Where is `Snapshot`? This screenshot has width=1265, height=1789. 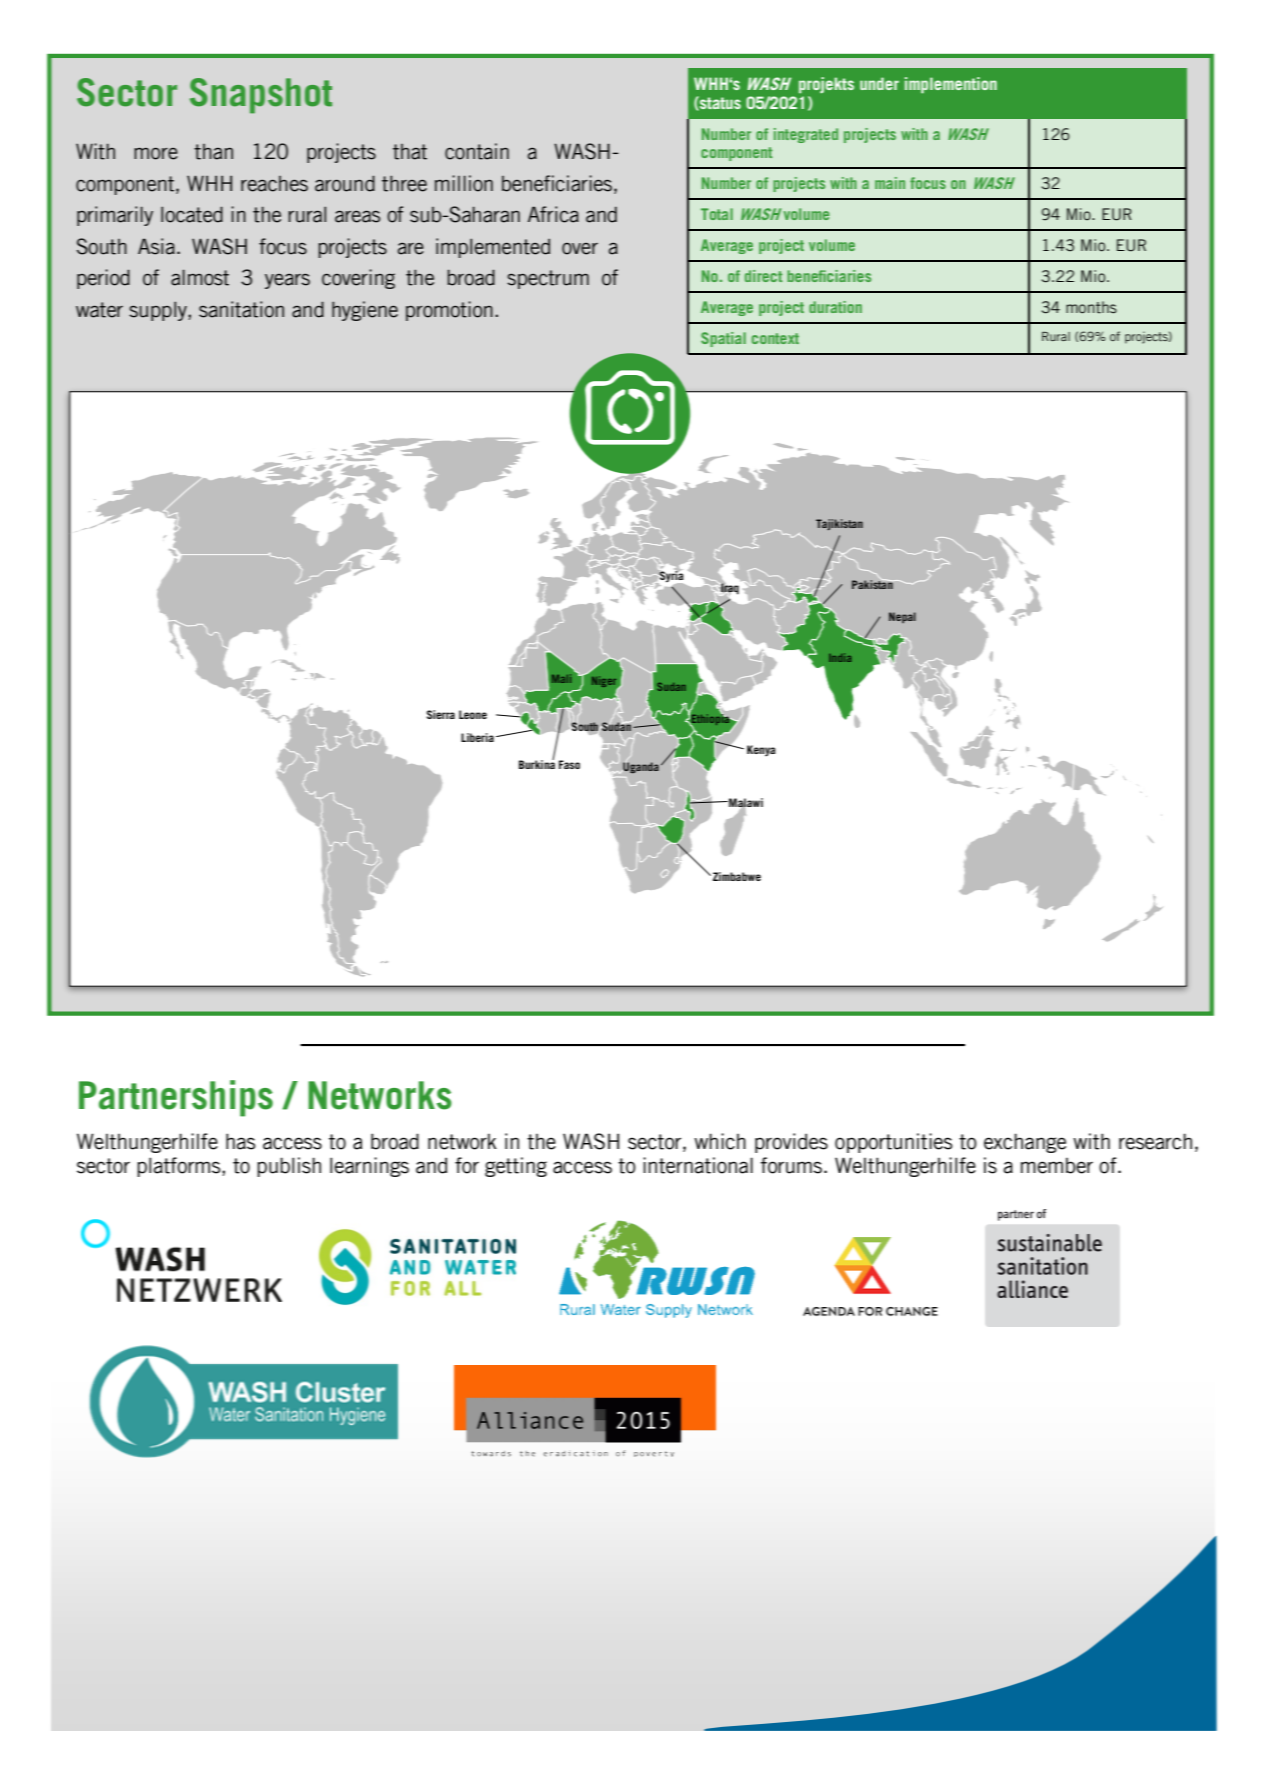 Snapshot is located at coordinates (261, 96).
